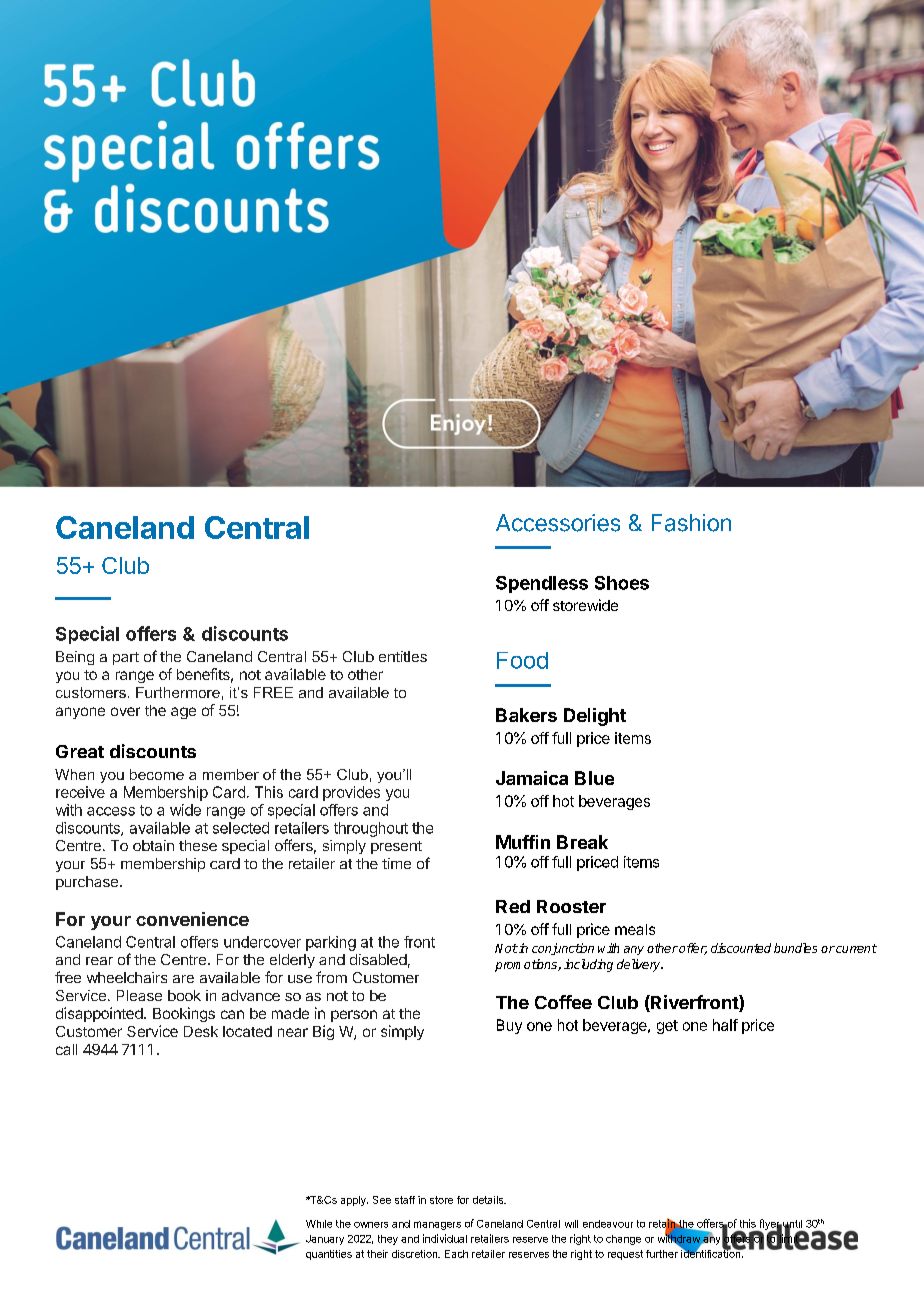 The height and width of the screenshot is (1309, 924). Describe the element at coordinates (595, 717) in the screenshot. I see `Delight` at that location.
